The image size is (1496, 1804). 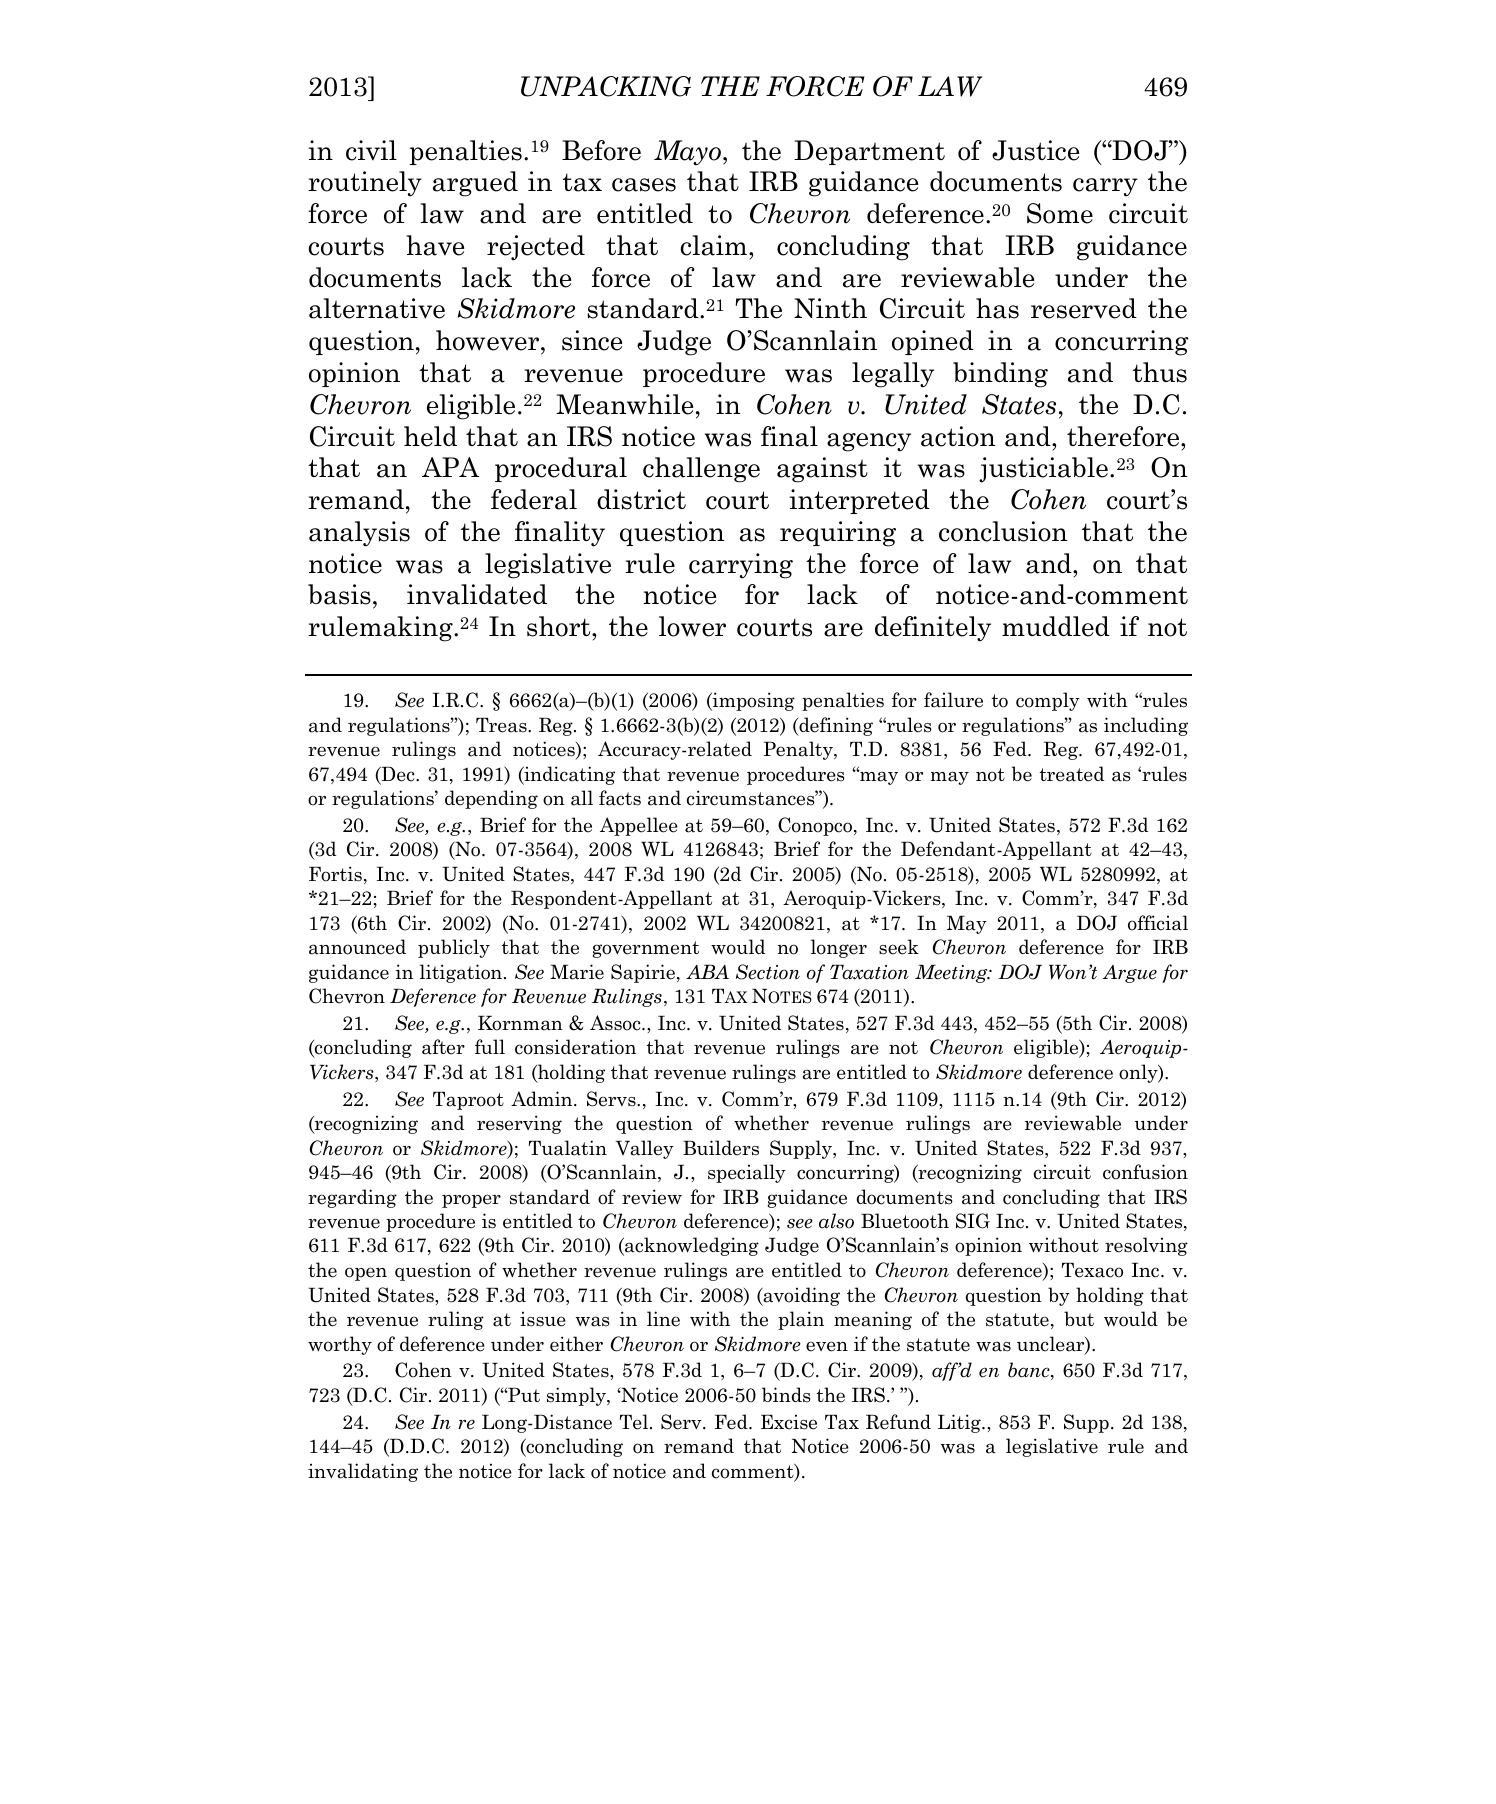 What do you see at coordinates (1072, 774) in the screenshot?
I see `treated` at bounding box center [1072, 774].
